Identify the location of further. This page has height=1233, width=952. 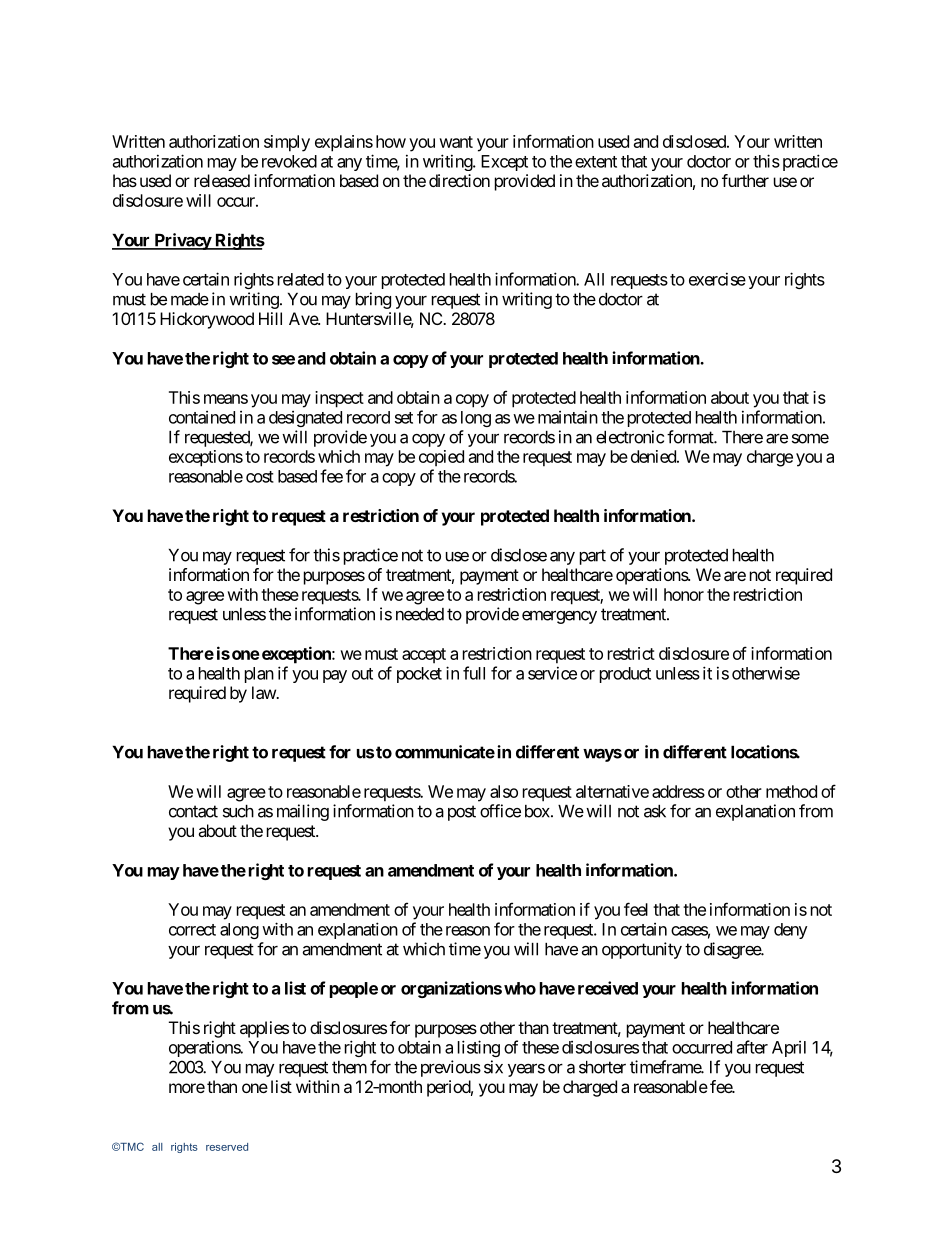
(745, 180).
